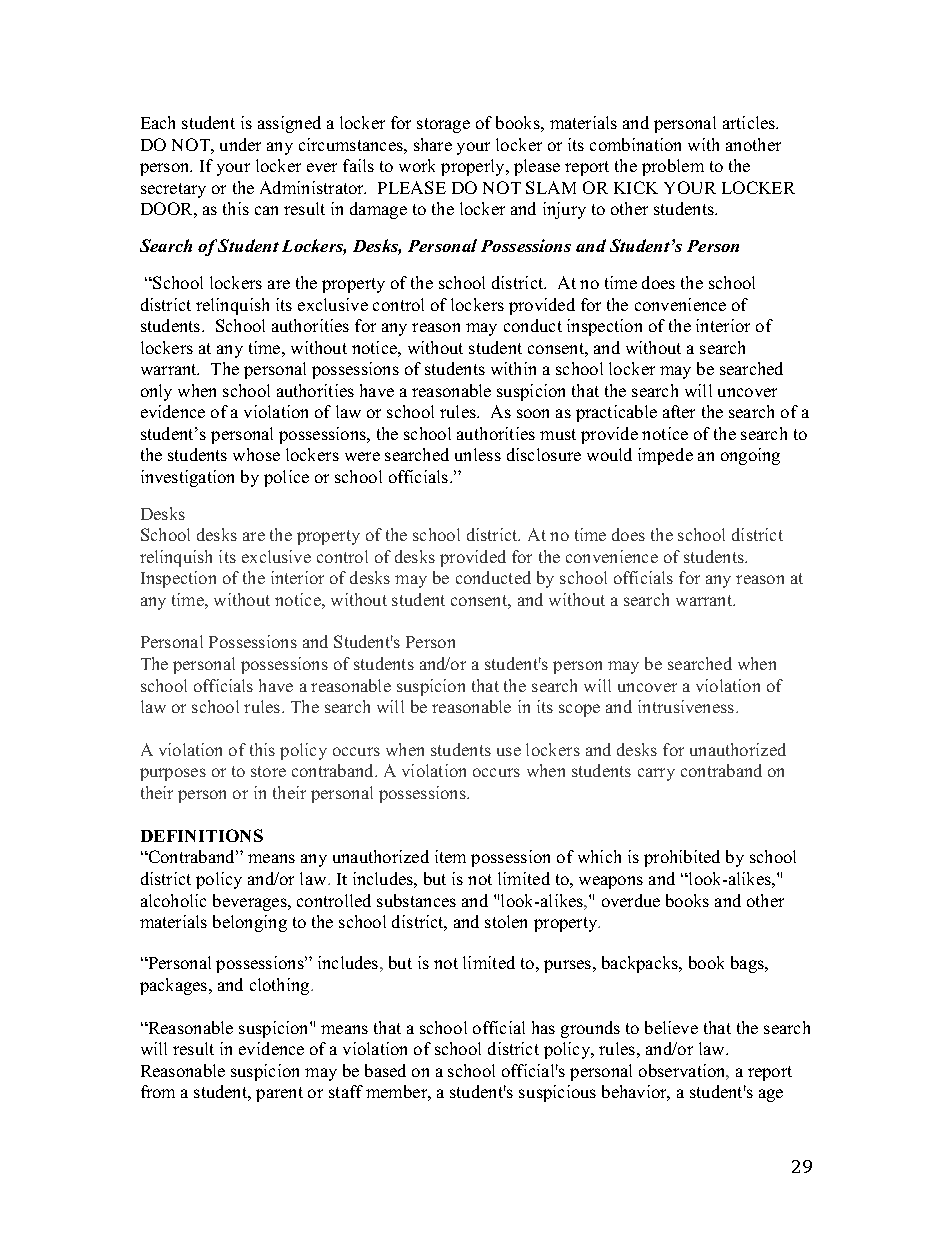  What do you see at coordinates (671, 1027) in the screenshot?
I see `believe` at bounding box center [671, 1027].
